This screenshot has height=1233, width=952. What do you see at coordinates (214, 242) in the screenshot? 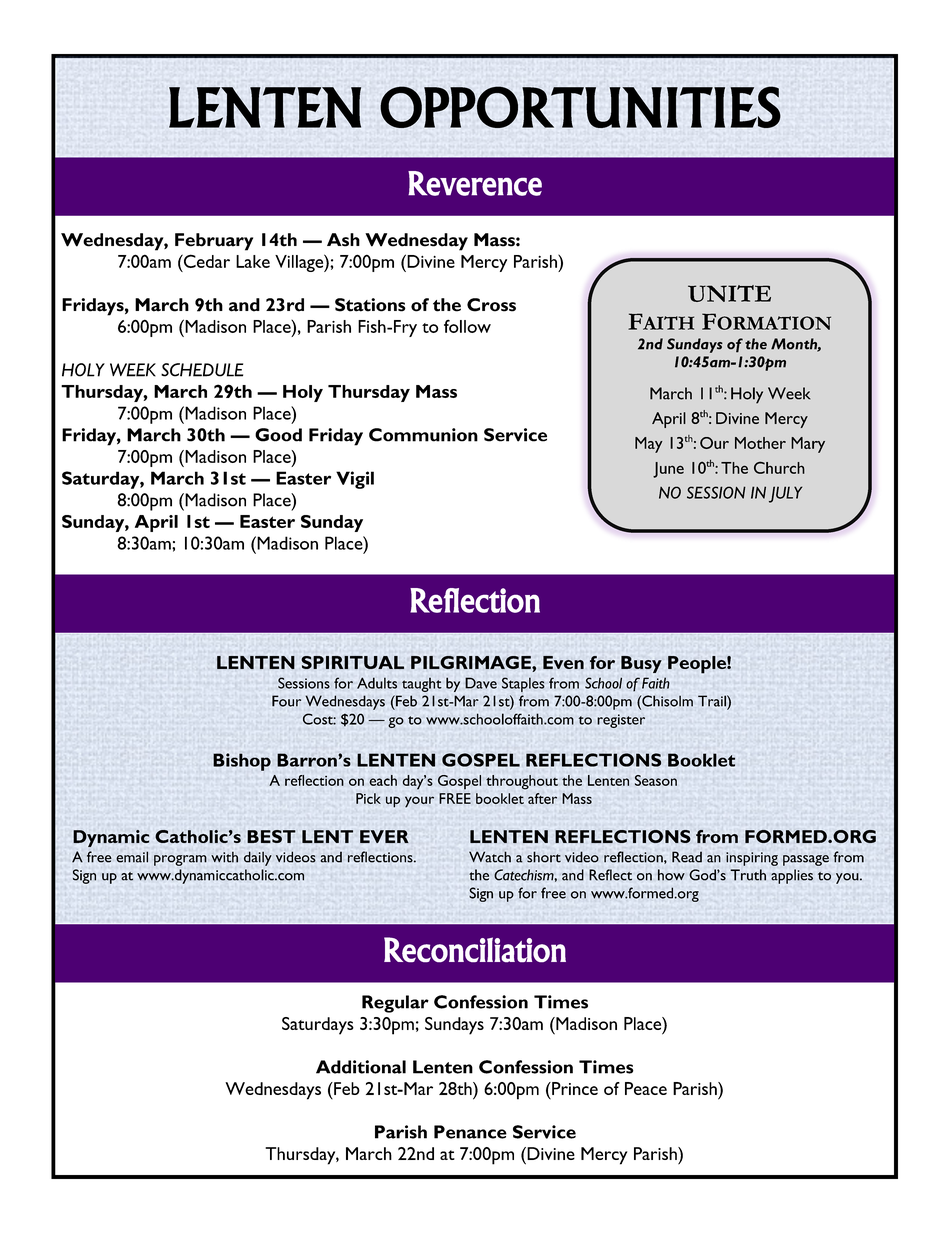
I see `February` at bounding box center [214, 242].
